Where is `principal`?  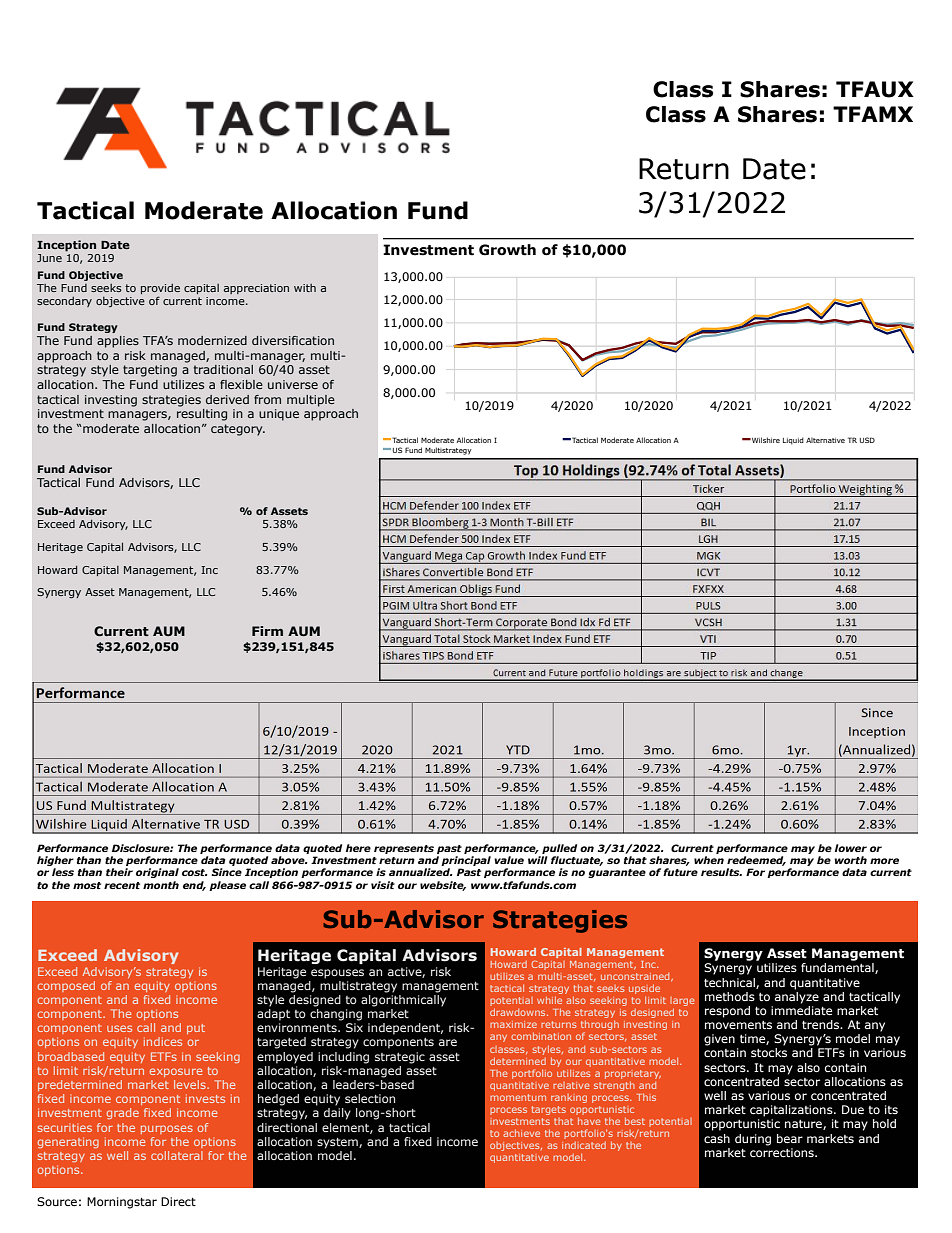 principal is located at coordinates (466, 862).
